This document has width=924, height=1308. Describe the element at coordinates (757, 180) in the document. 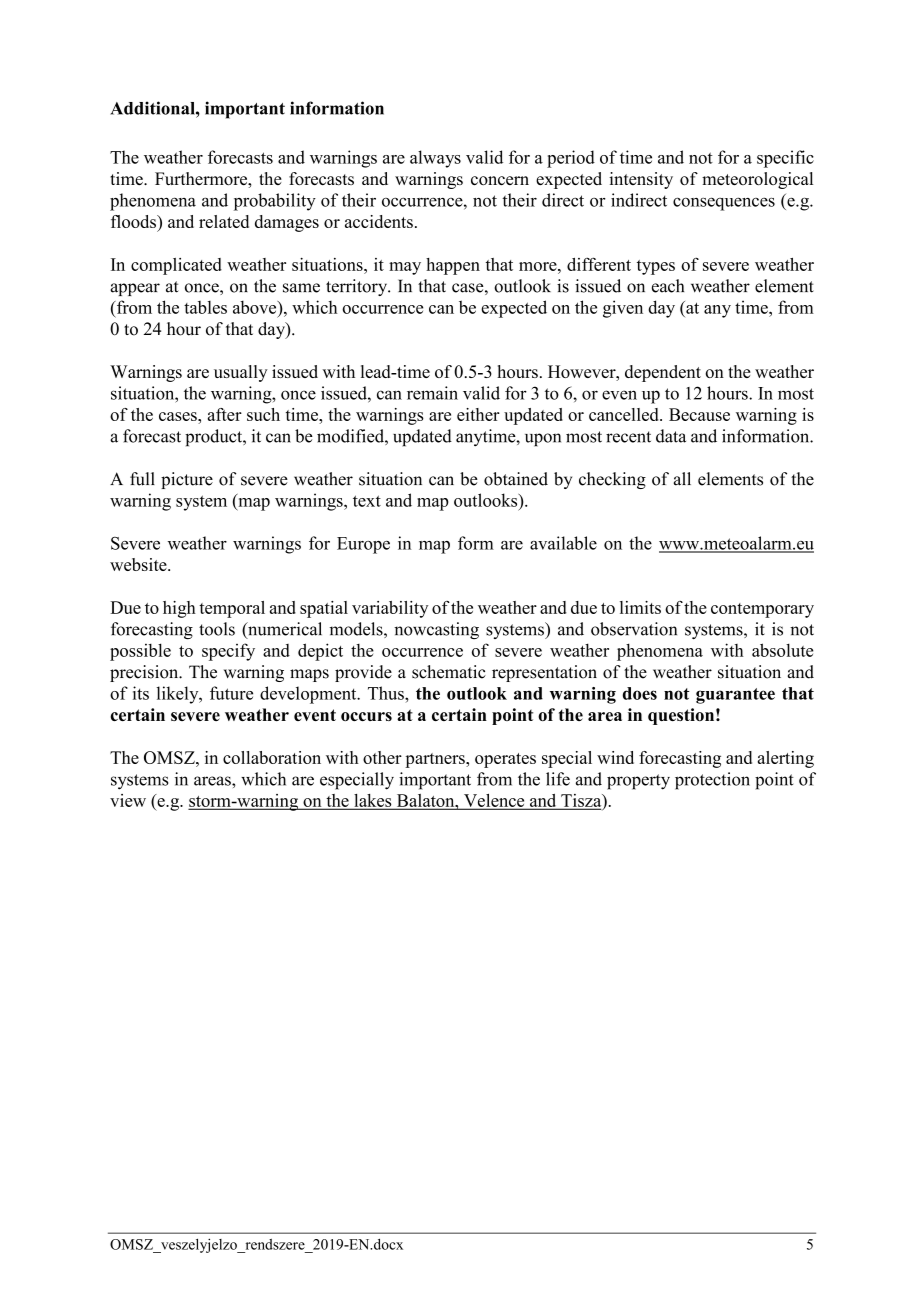

I see `meteorological` at that location.
